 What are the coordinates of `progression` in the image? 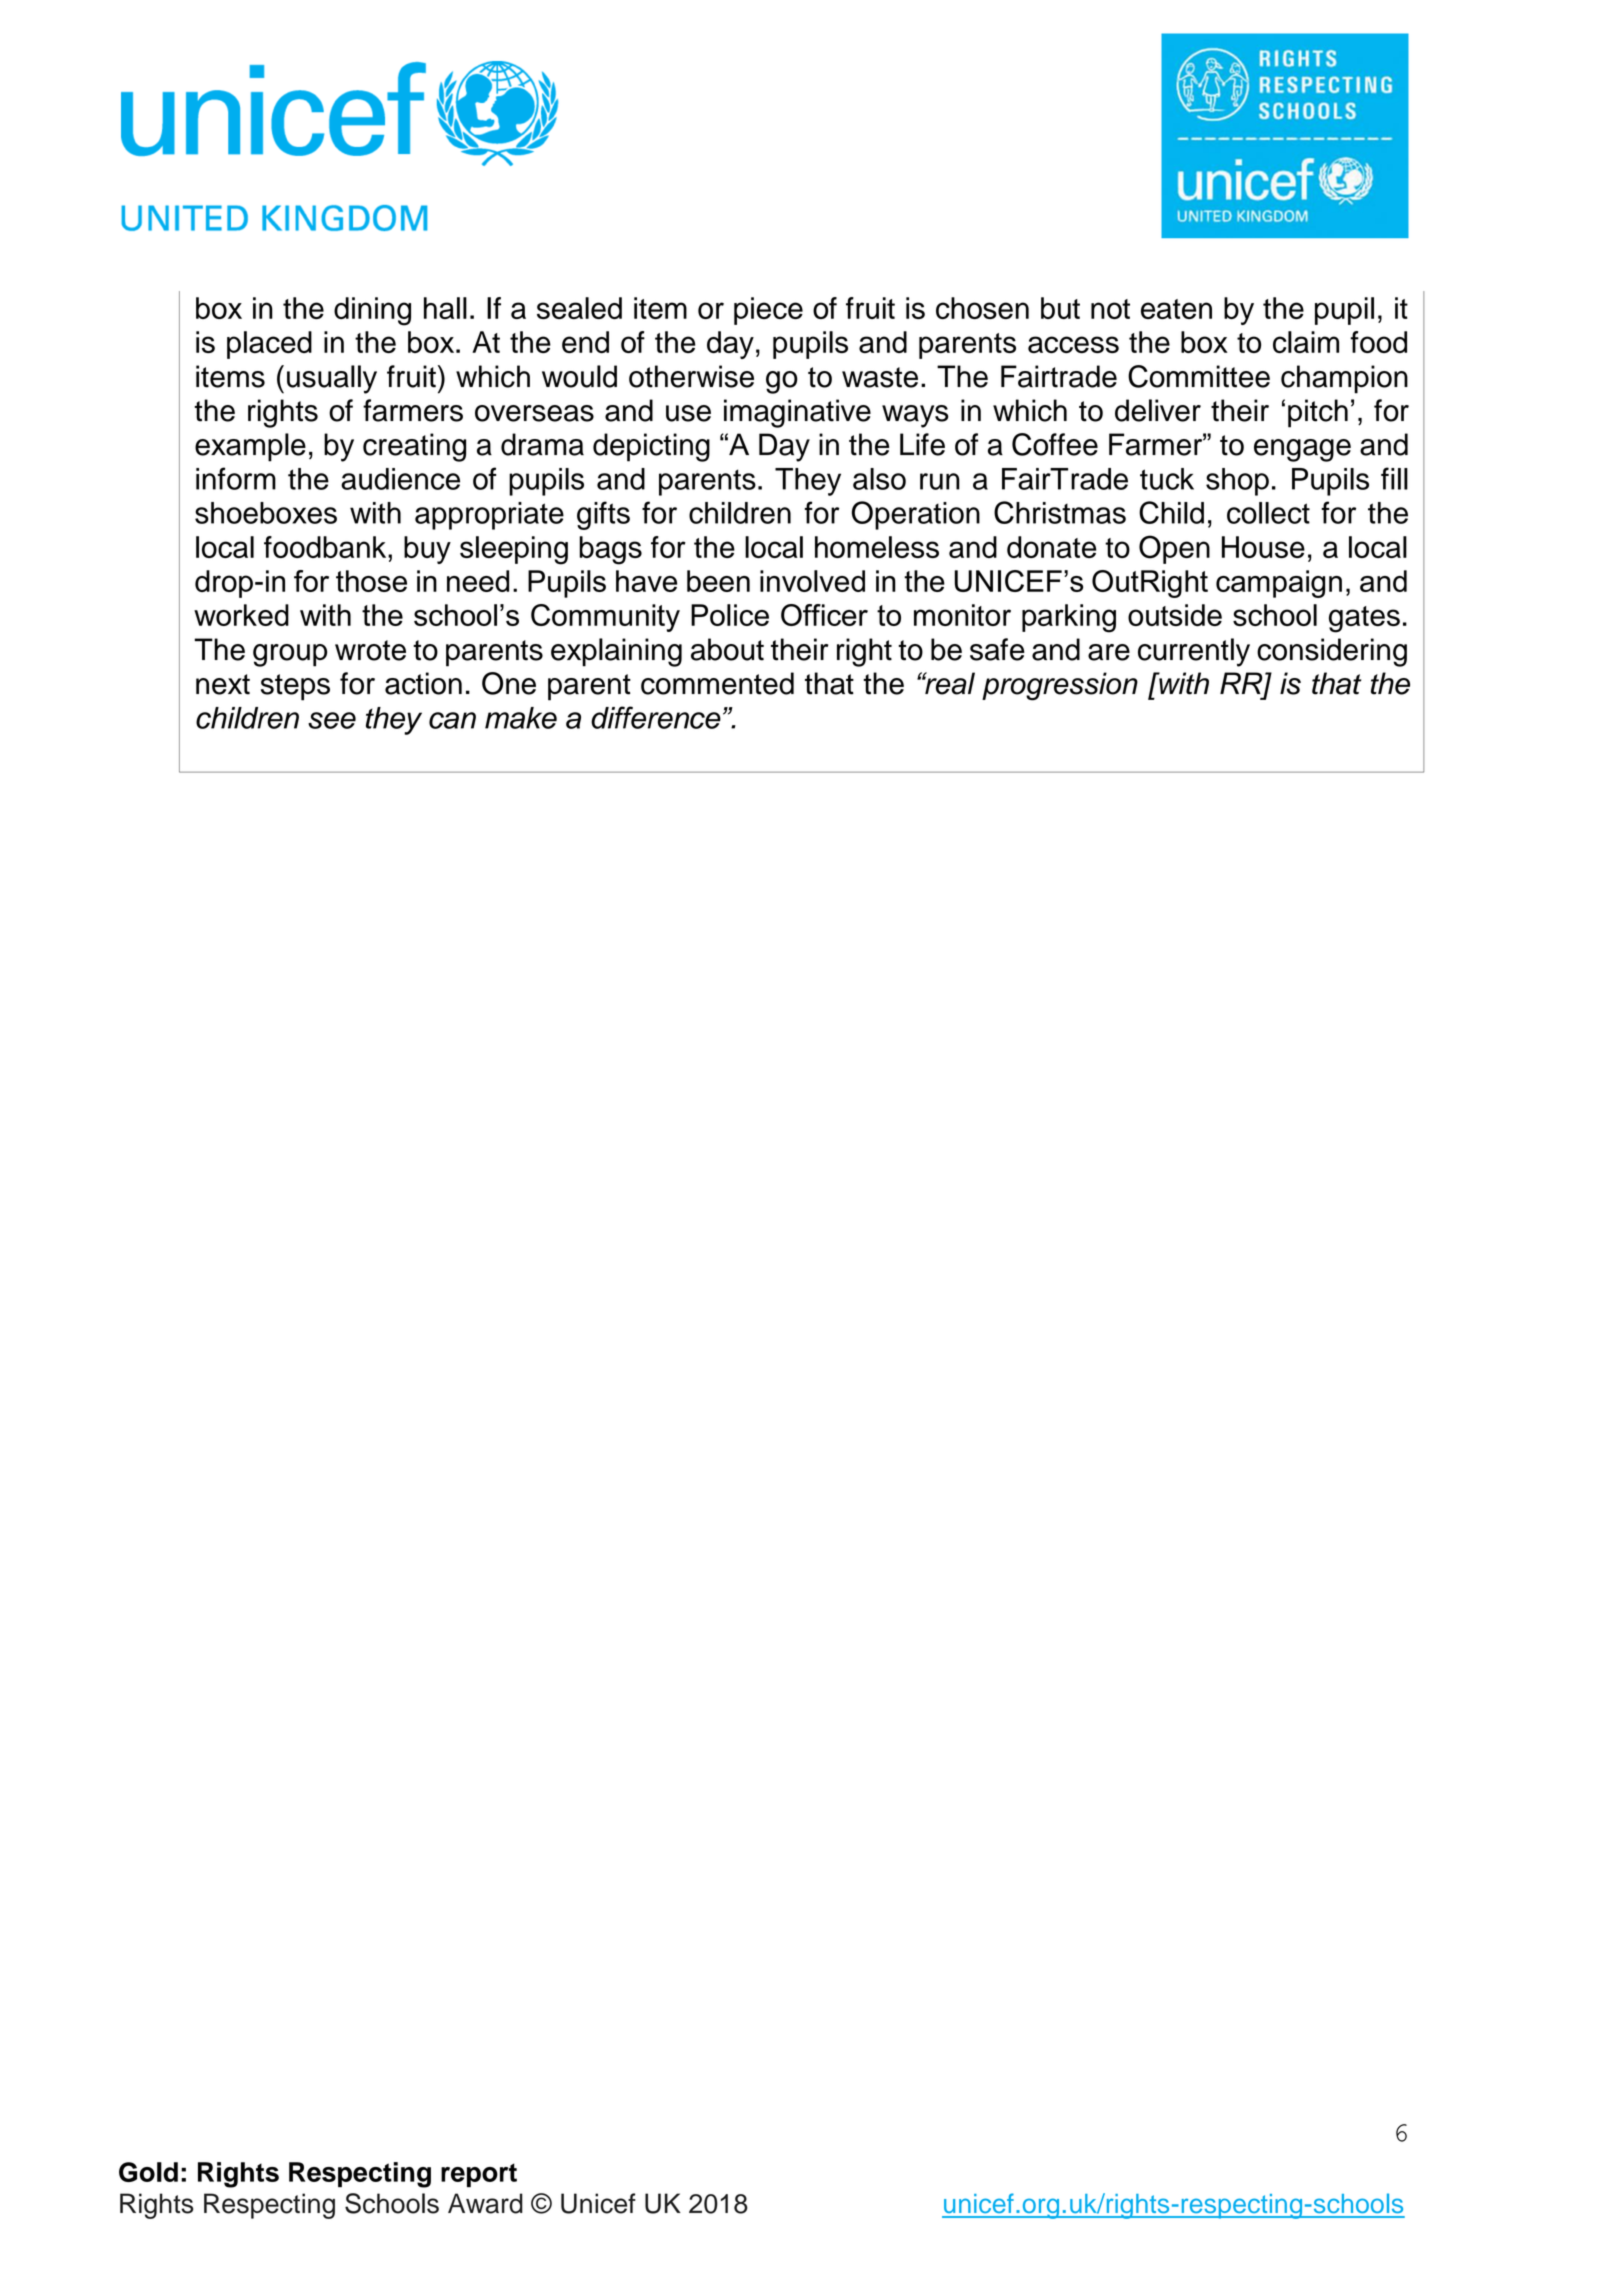 It's located at (1060, 686).
